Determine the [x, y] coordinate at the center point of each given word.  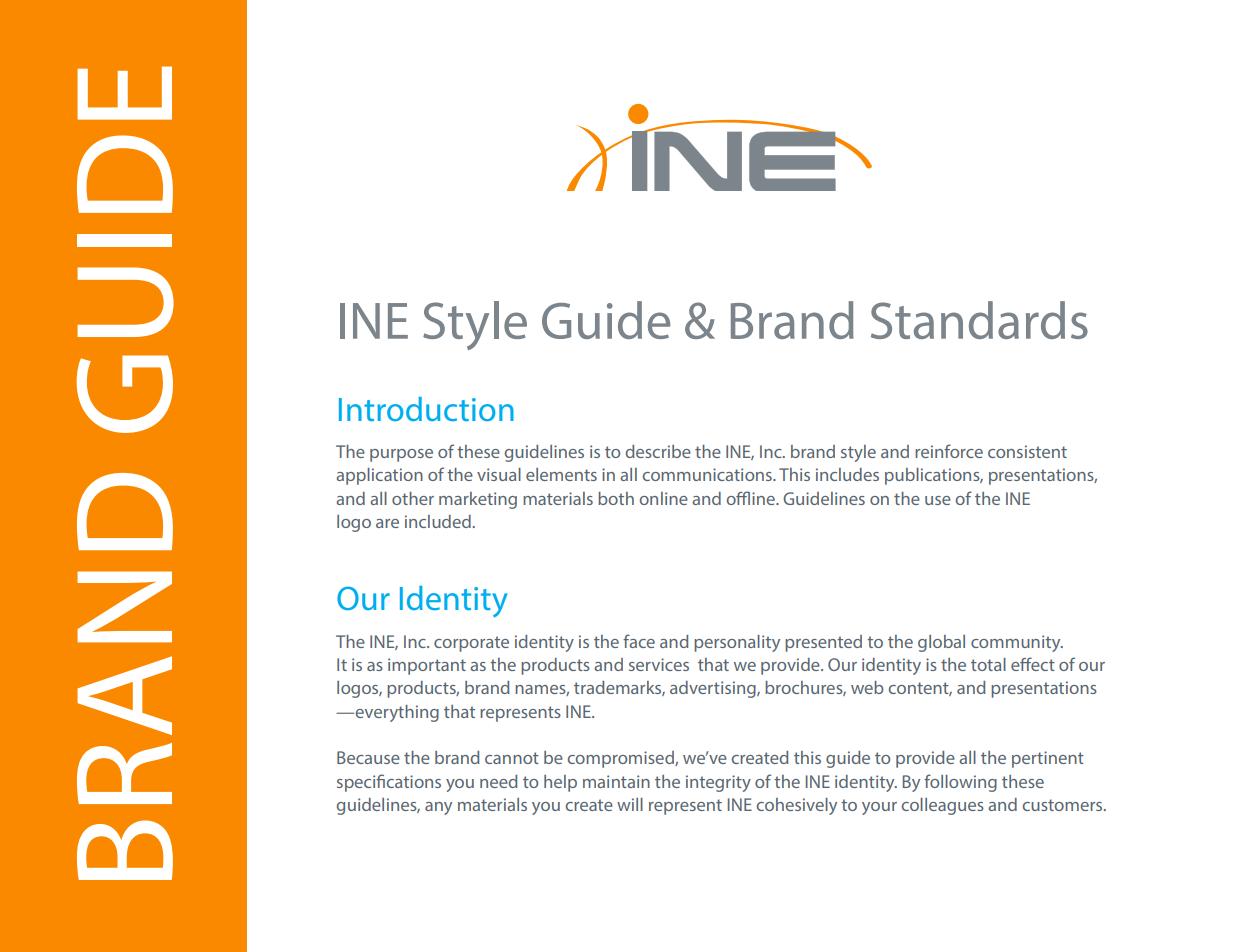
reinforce [949, 451]
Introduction [426, 409]
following [960, 783]
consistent [1027, 451]
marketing [478, 500]
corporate [471, 644]
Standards [979, 320]
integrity [718, 783]
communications [708, 474]
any [438, 808]
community [1017, 643]
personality [737, 643]
